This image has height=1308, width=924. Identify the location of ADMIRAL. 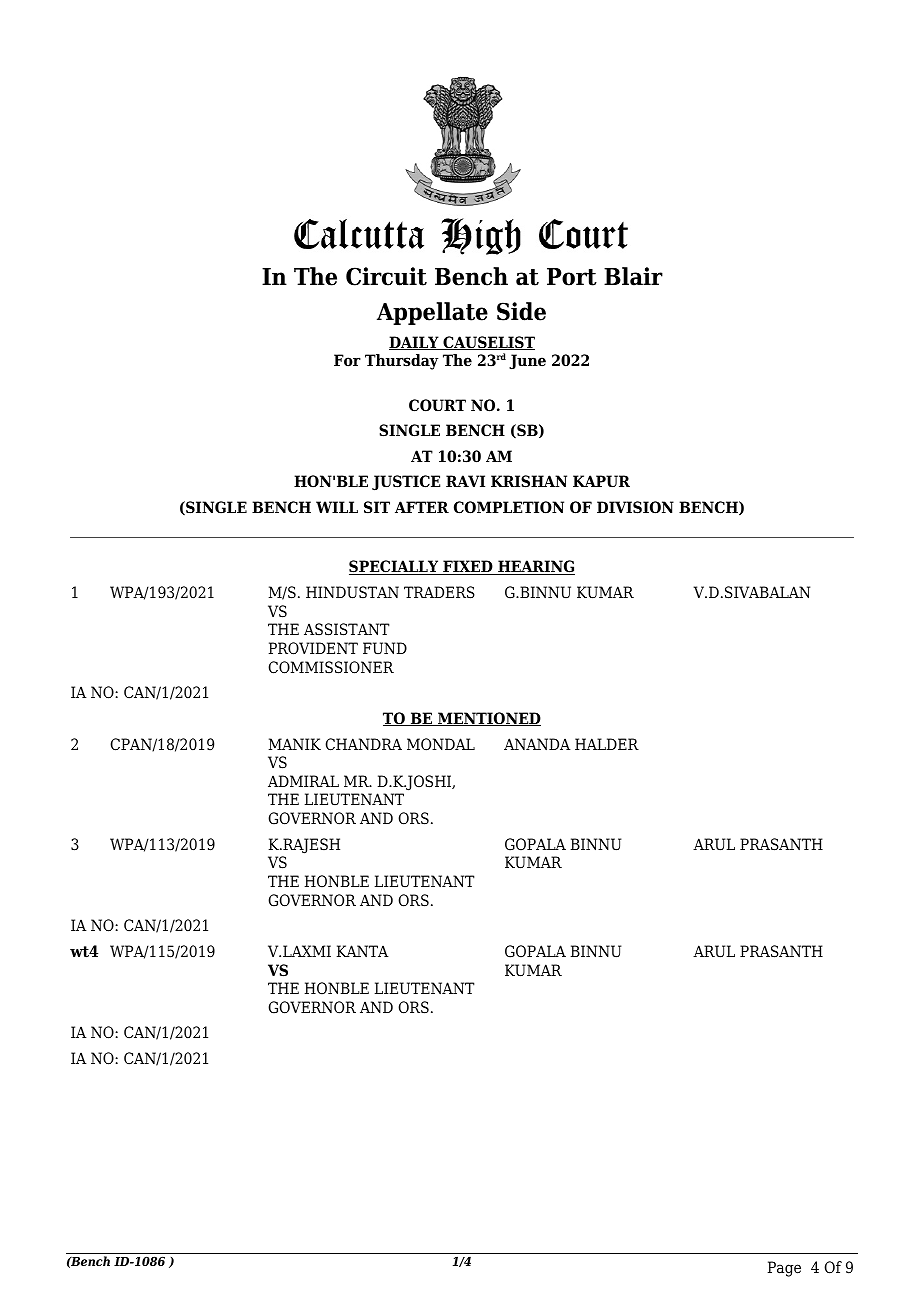
(303, 781).
